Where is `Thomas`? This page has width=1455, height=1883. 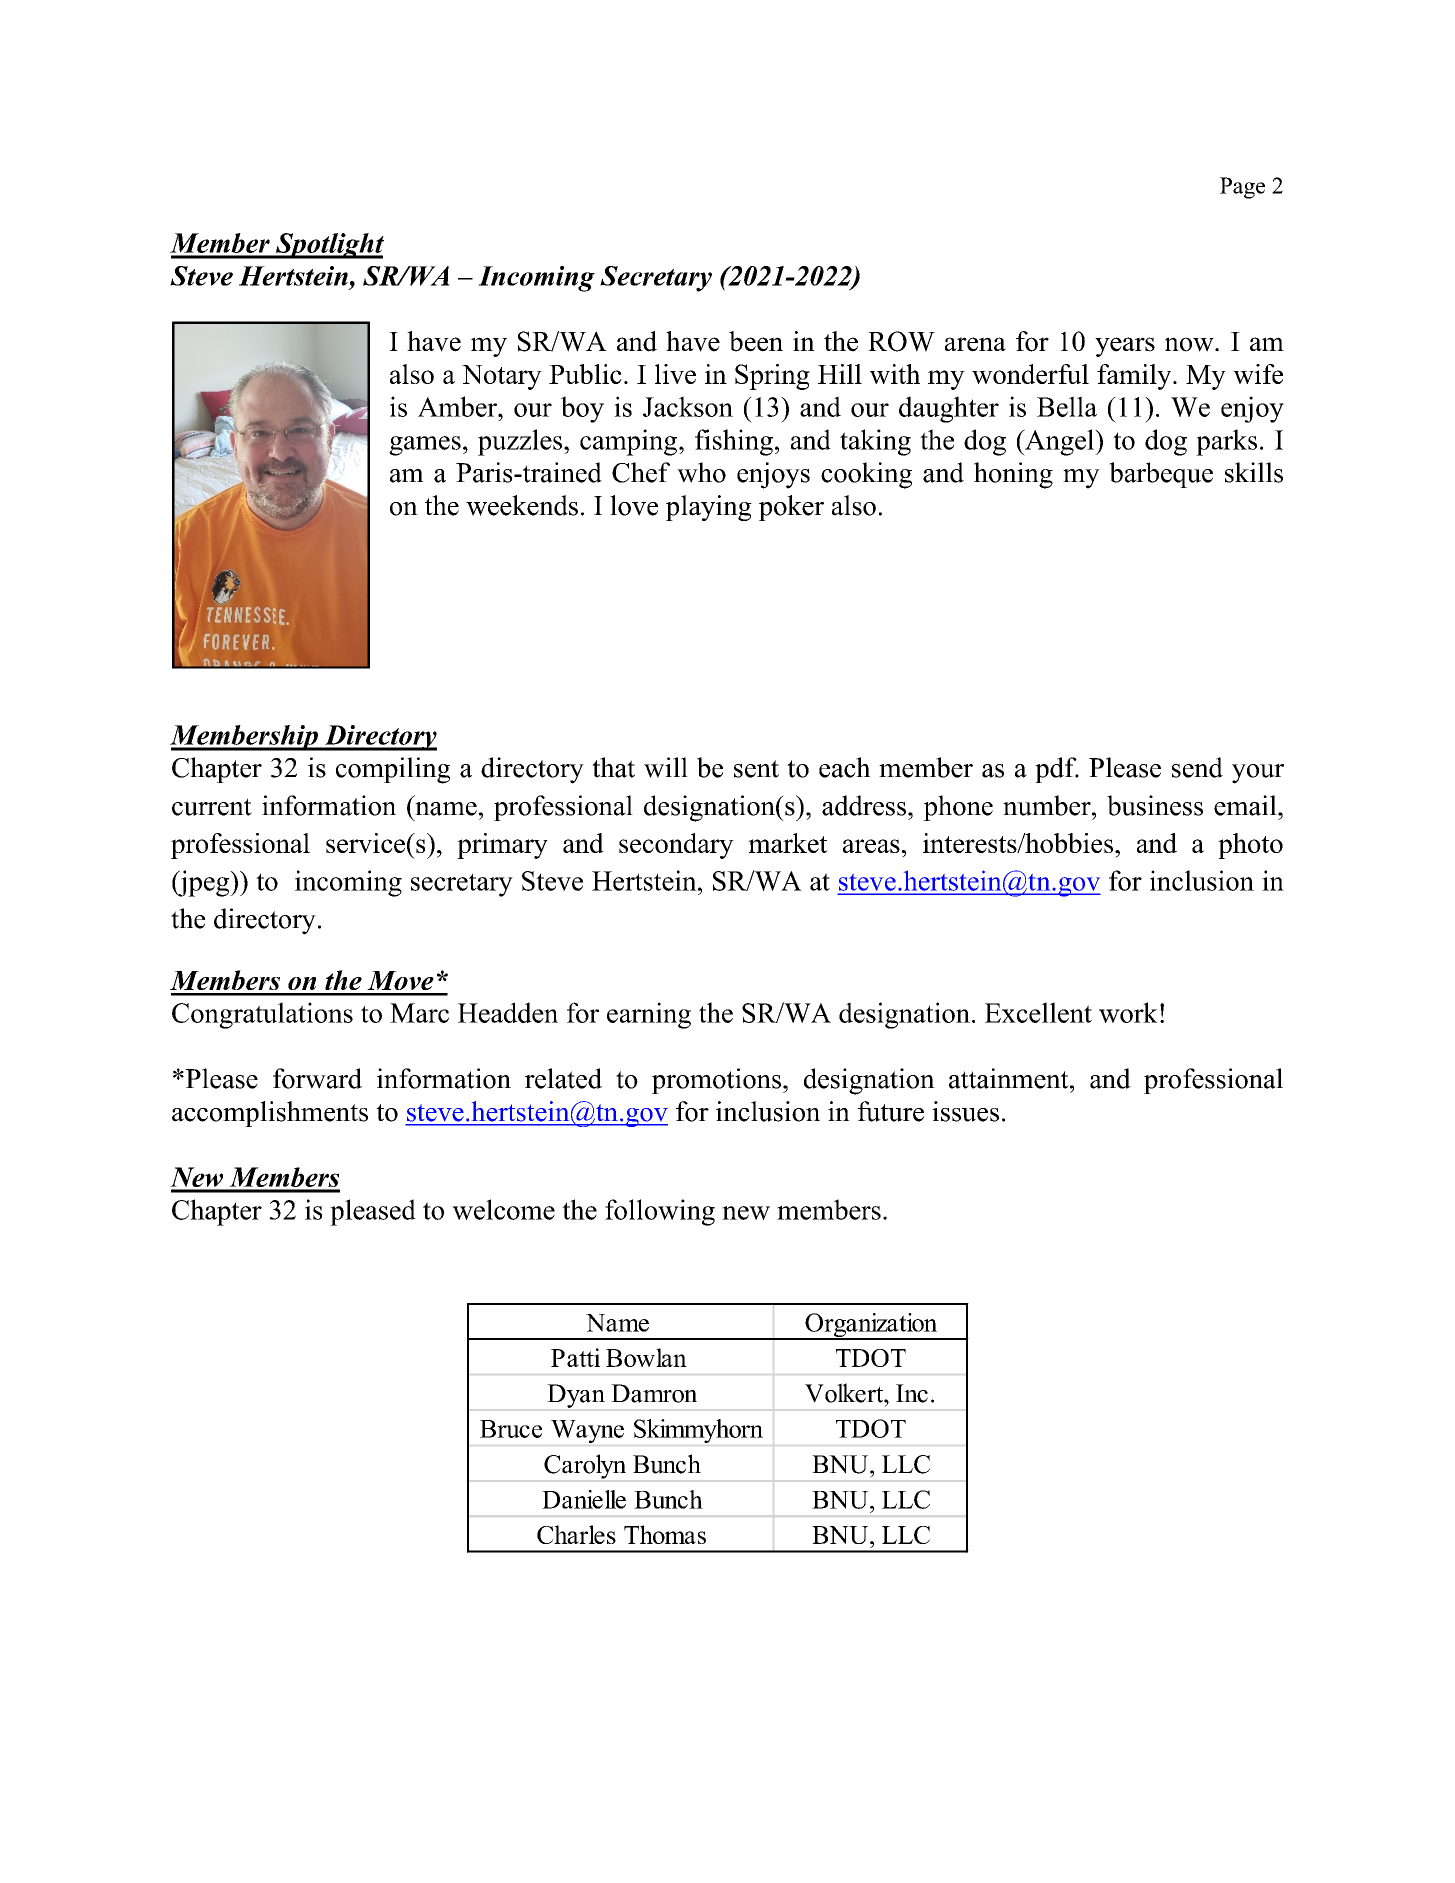 Thomas is located at coordinates (665, 1534).
